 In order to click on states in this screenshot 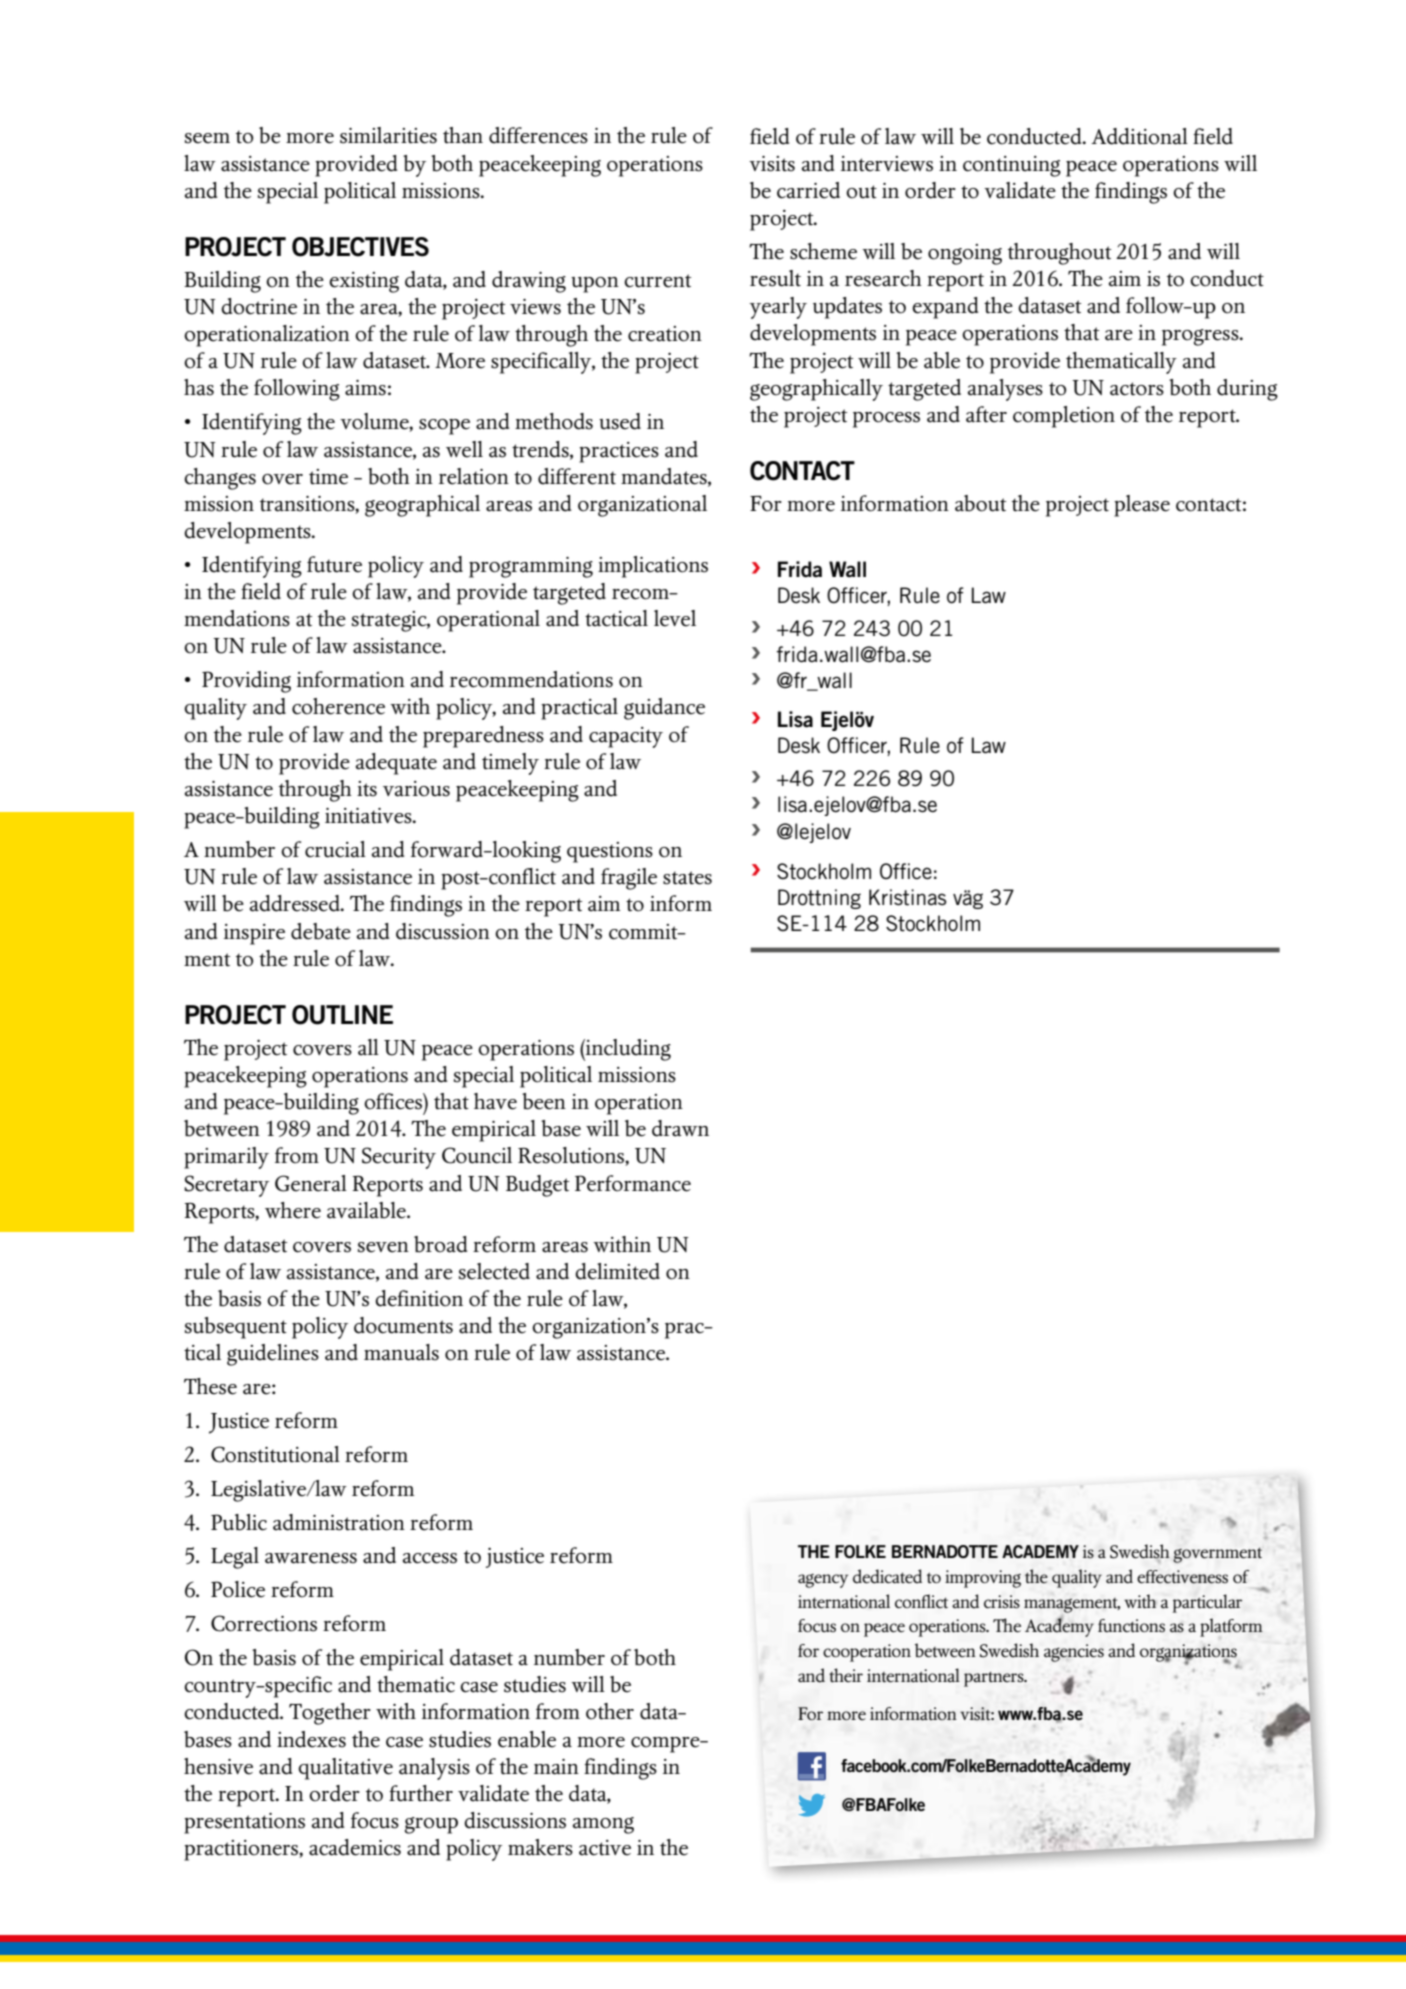, I will do `click(687, 878)`.
